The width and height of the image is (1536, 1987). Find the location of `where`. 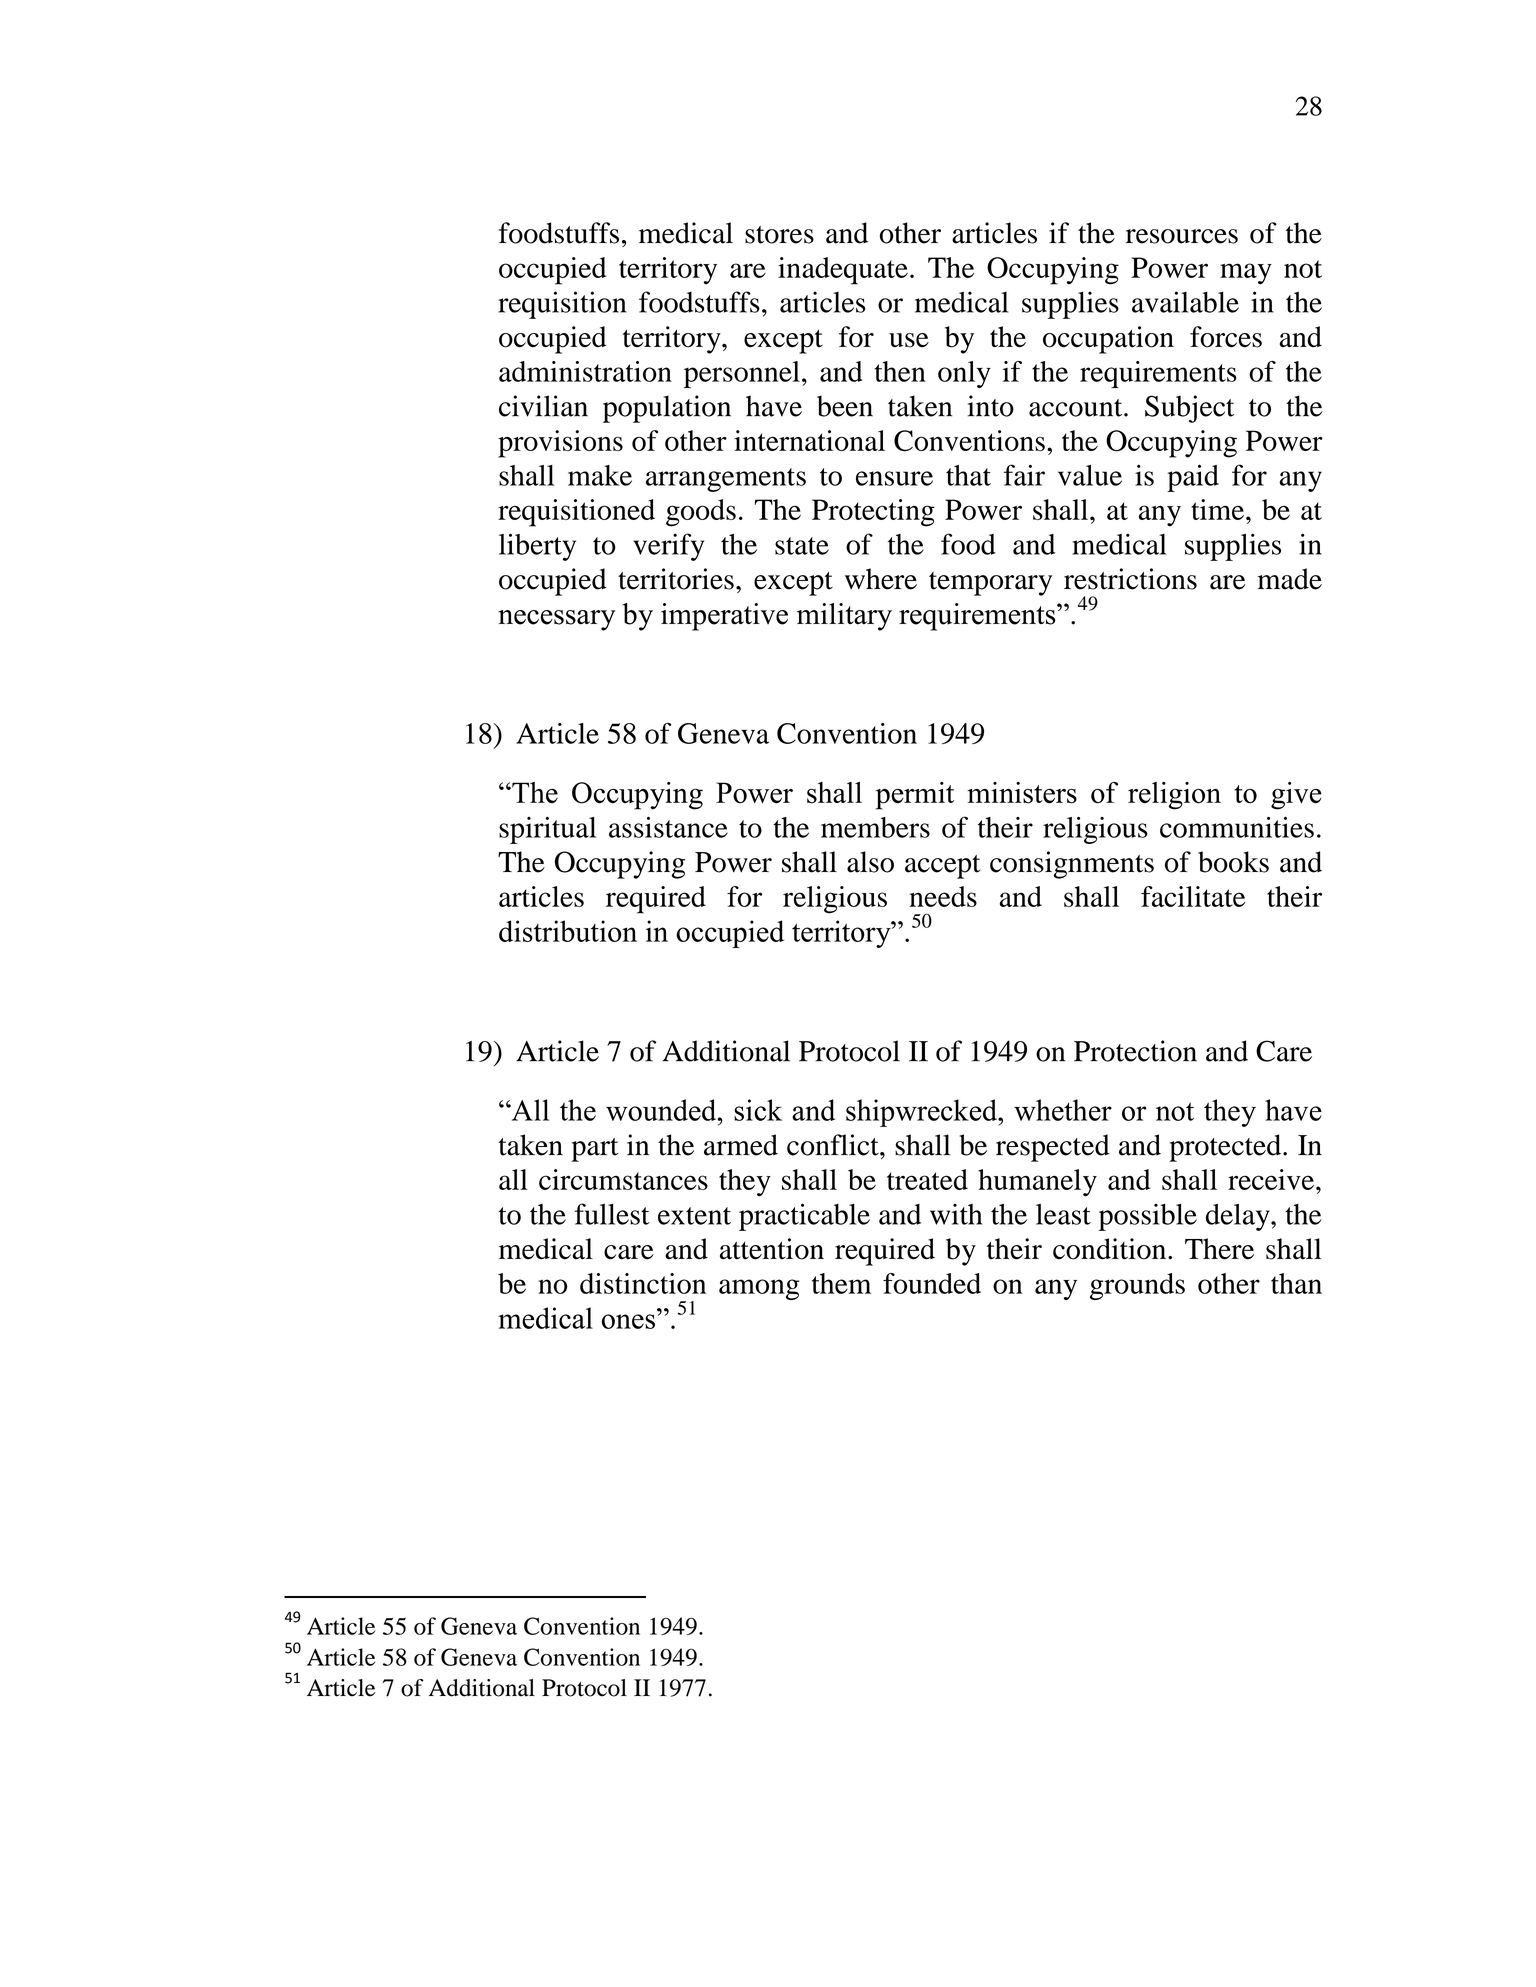

where is located at coordinates (881, 579).
